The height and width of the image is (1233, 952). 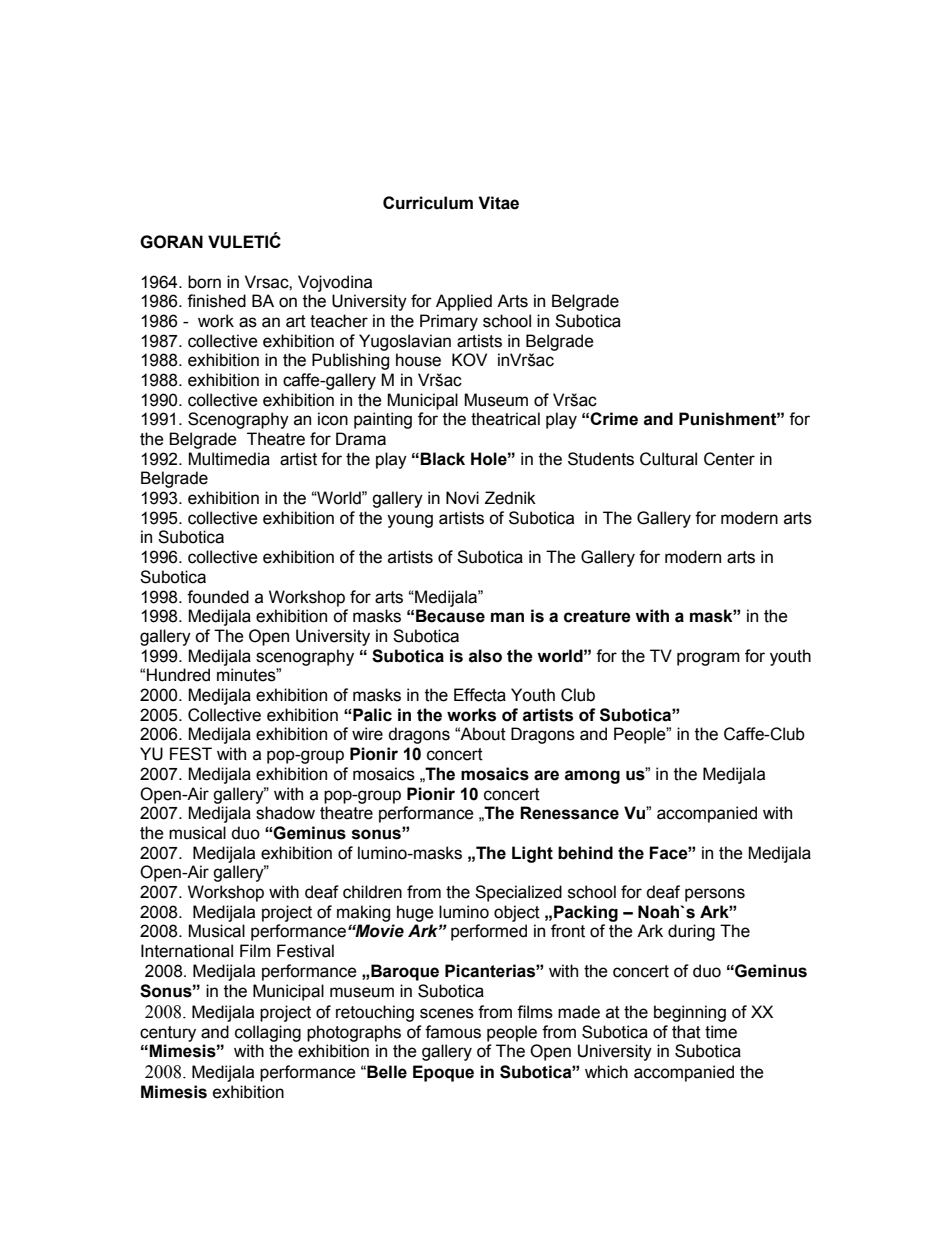 What do you see at coordinates (498, 203) in the image?
I see `Vitae` at bounding box center [498, 203].
